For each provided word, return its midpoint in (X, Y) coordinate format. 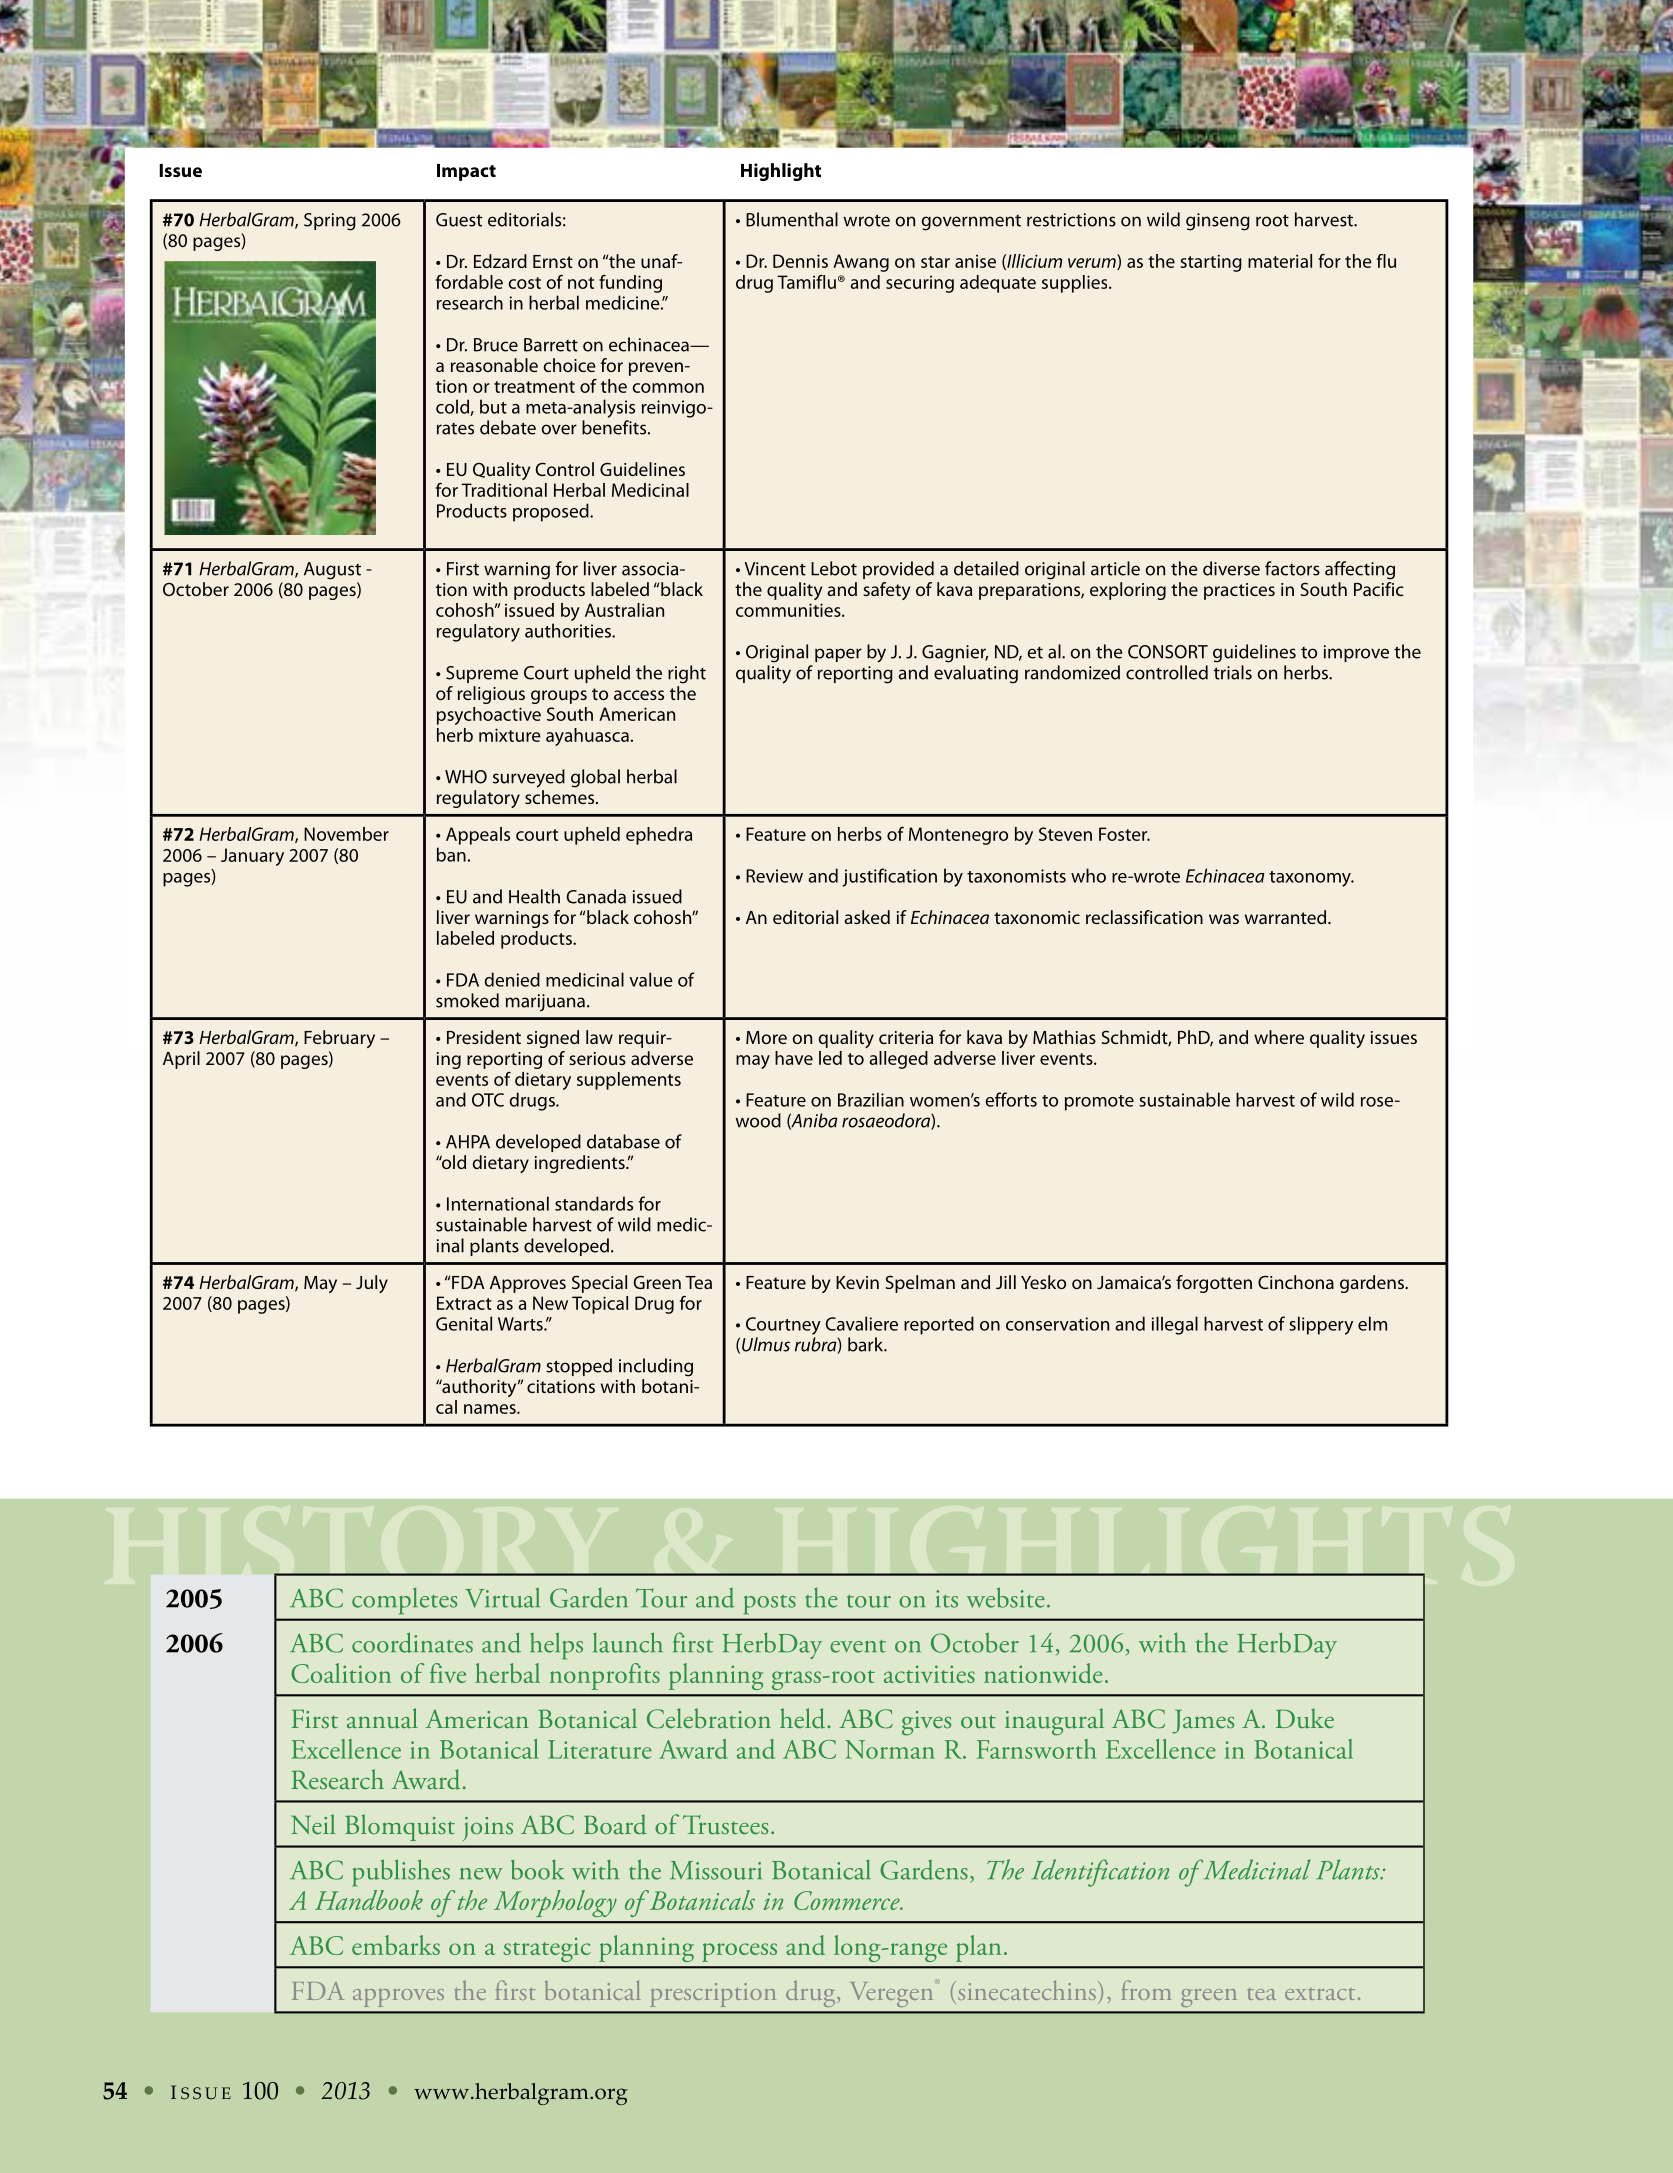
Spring (330, 222)
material (1280, 261)
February (339, 1039)
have (794, 1058)
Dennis (800, 261)
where (1279, 1037)
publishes (401, 1873)
